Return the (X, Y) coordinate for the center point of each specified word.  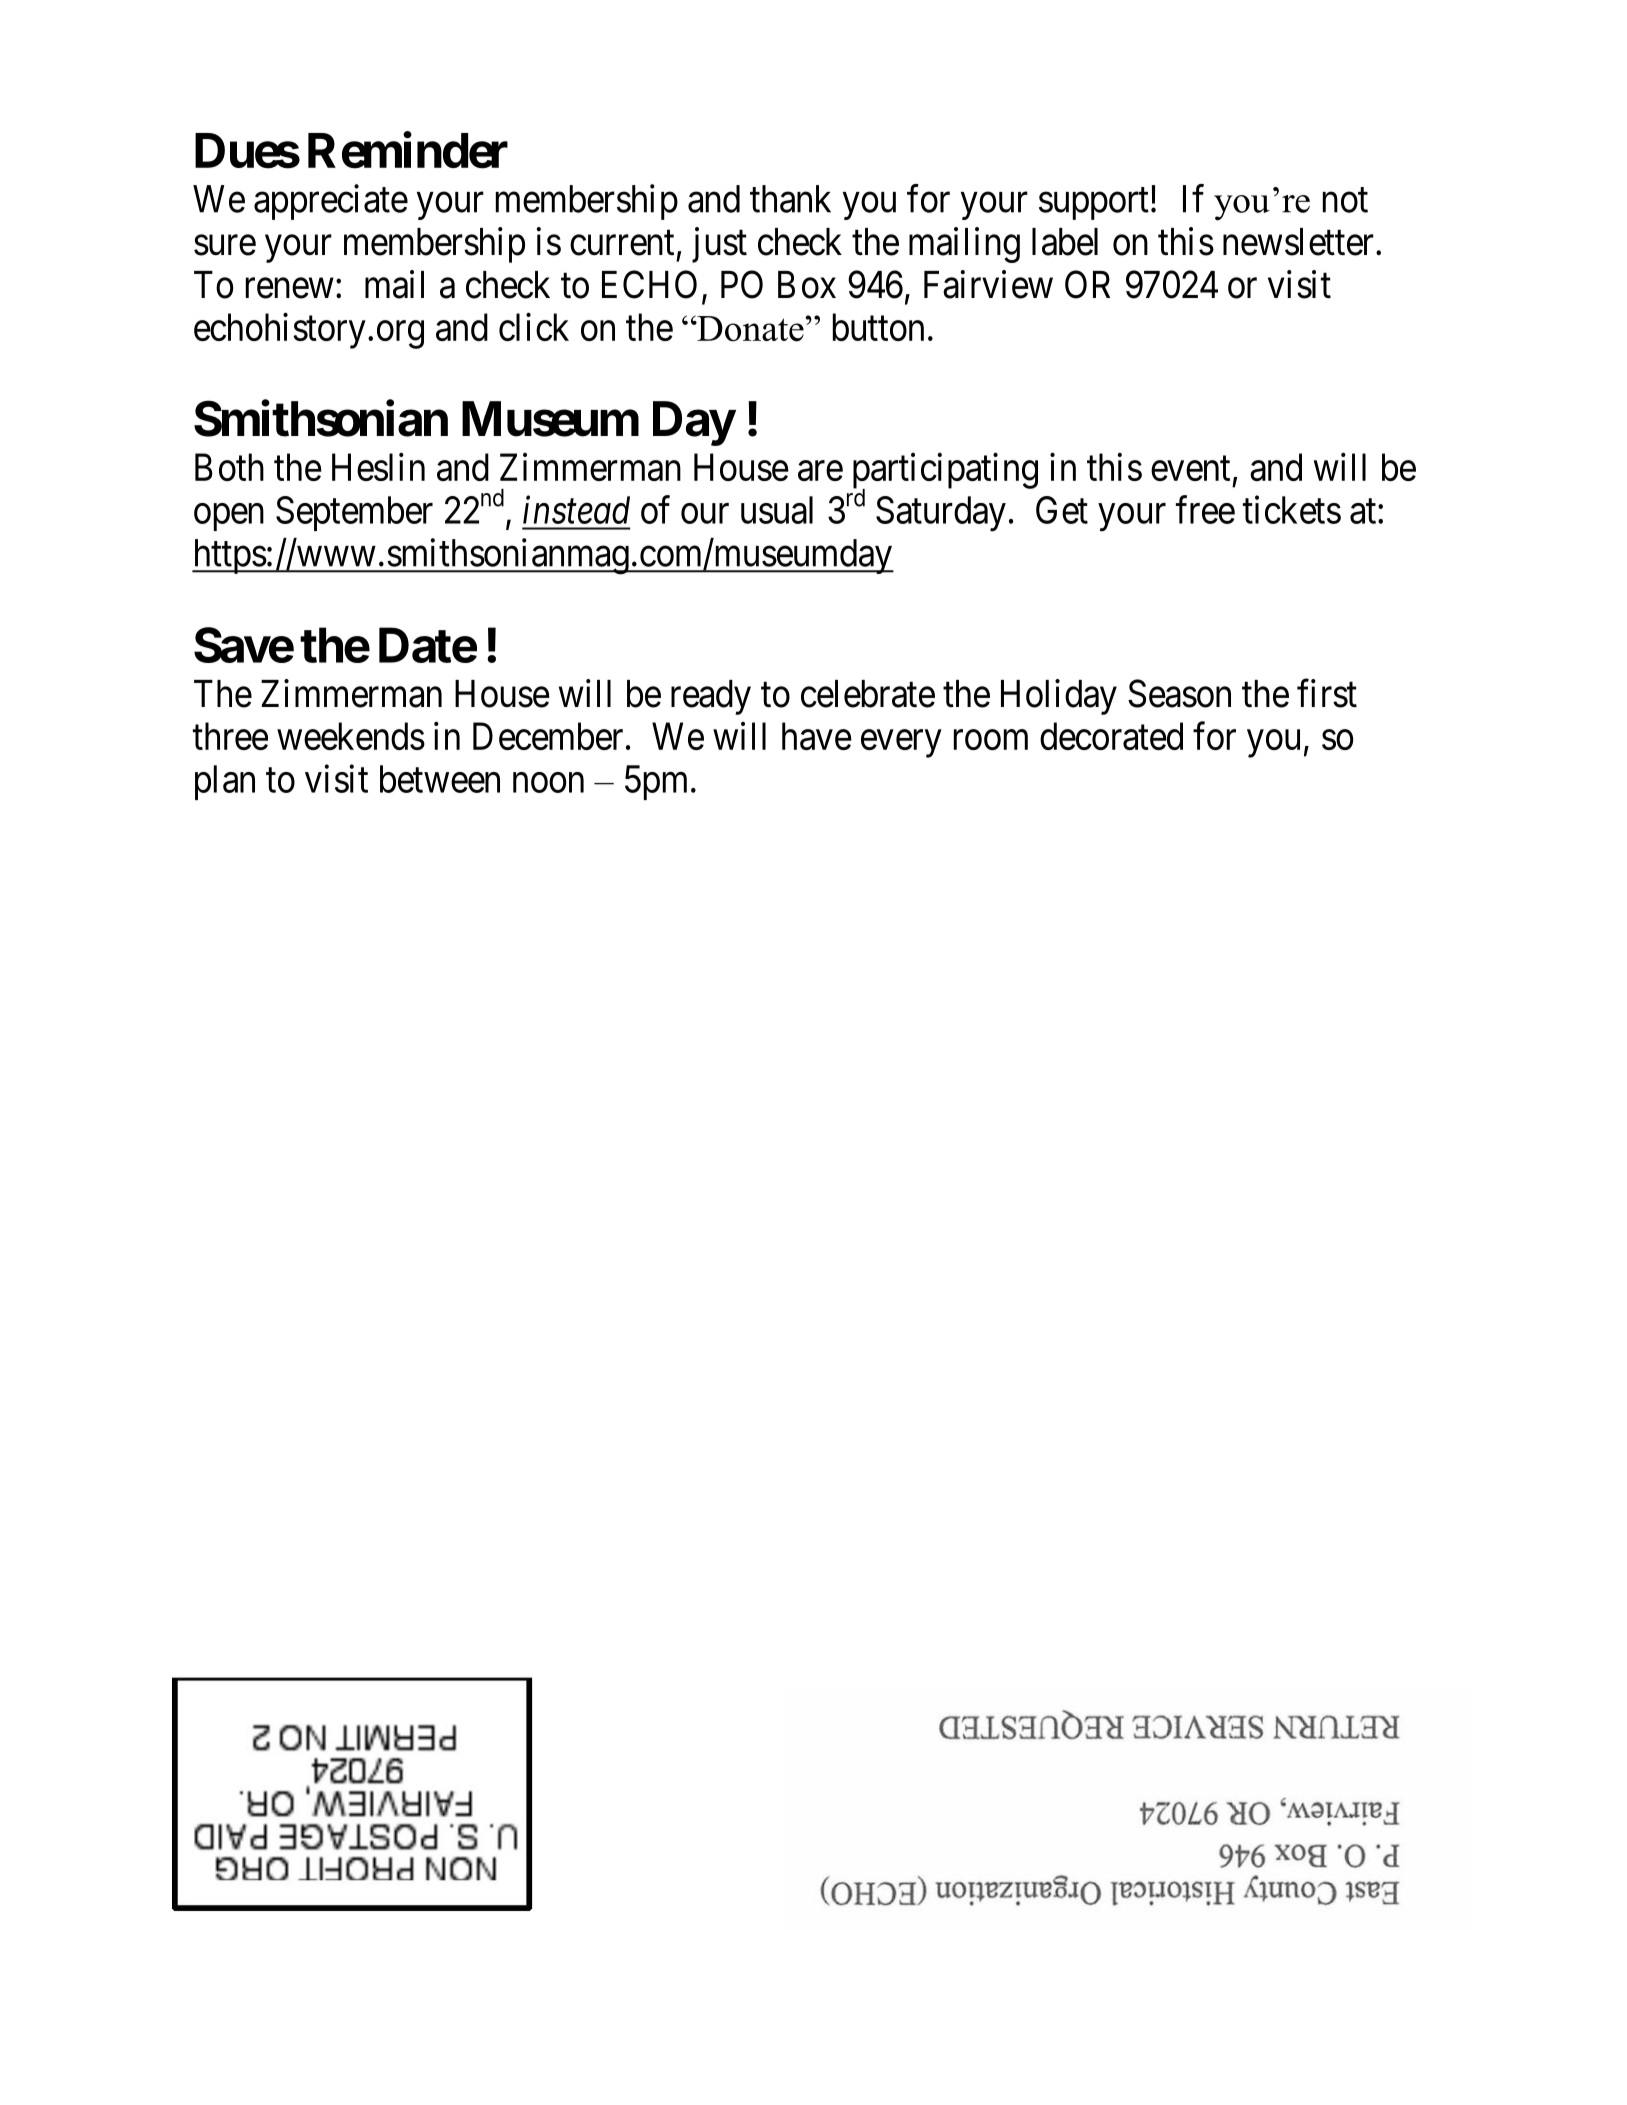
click (534, 327)
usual (777, 510)
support (1094, 204)
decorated (1111, 736)
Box (807, 285)
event (1190, 469)
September (354, 513)
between (440, 779)
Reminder (408, 150)
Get (1062, 510)
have (817, 736)
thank (790, 199)
